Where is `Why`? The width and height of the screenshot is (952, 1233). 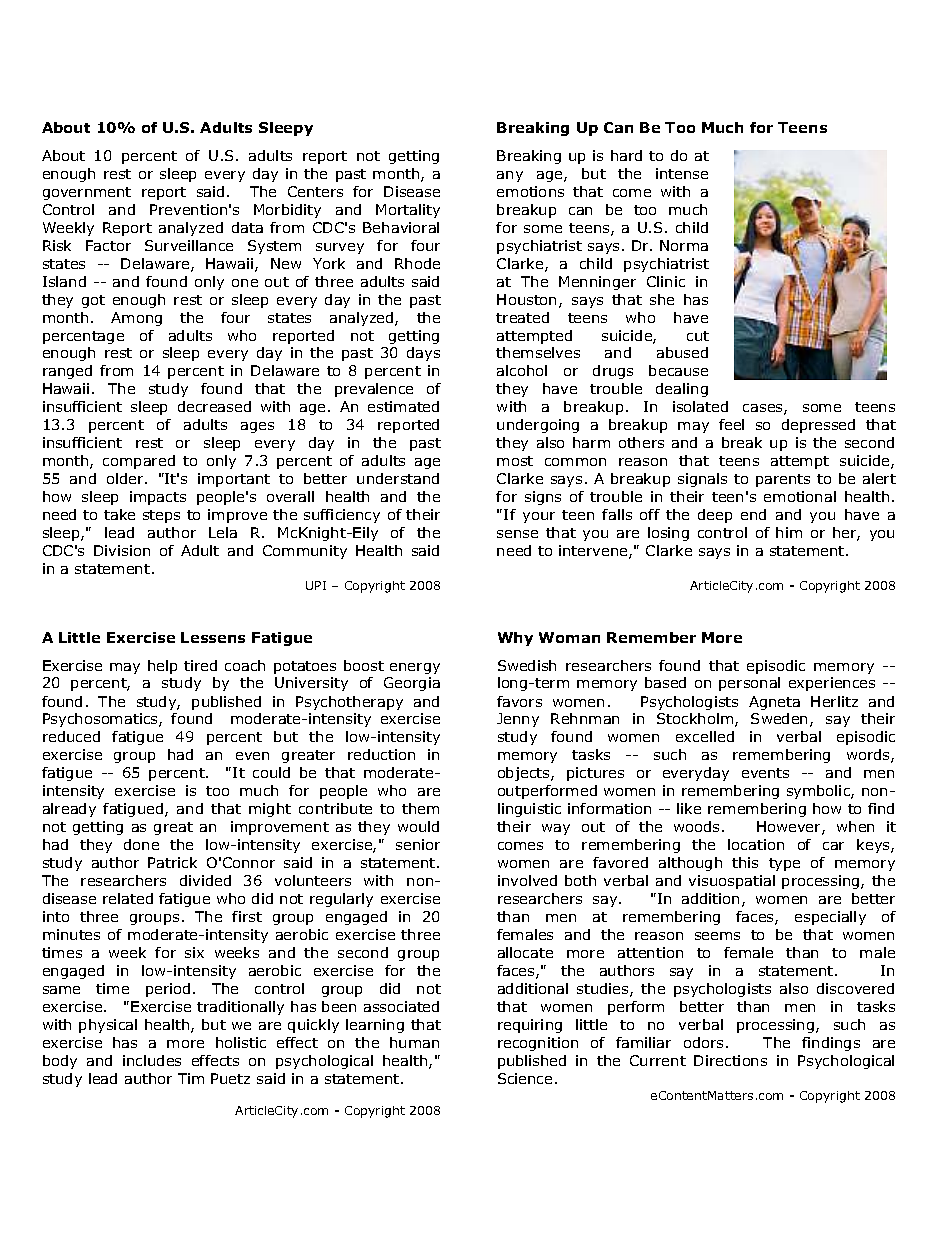
Why is located at coordinates (515, 639).
